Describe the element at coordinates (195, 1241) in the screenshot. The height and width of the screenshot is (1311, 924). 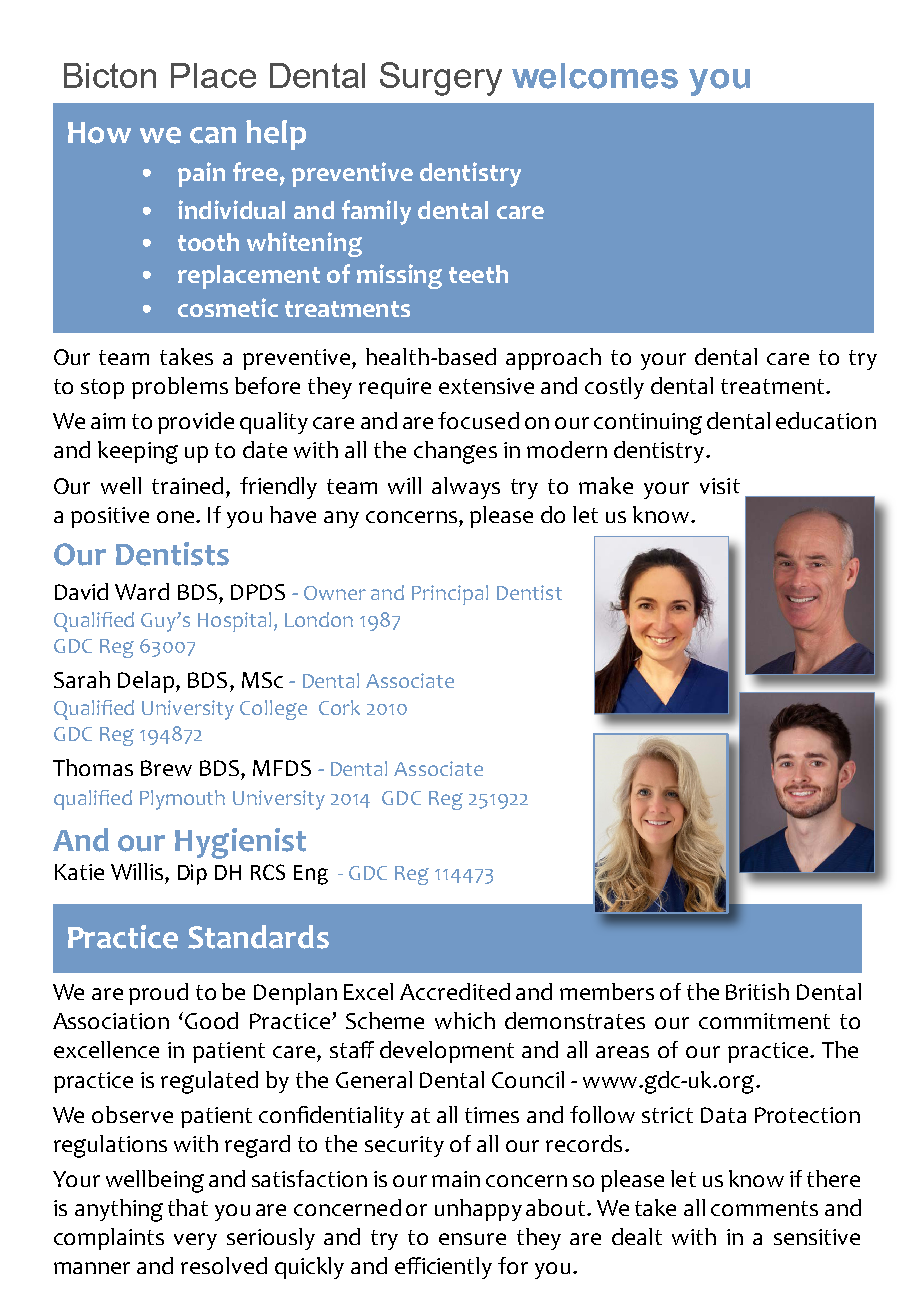
I see `very` at that location.
